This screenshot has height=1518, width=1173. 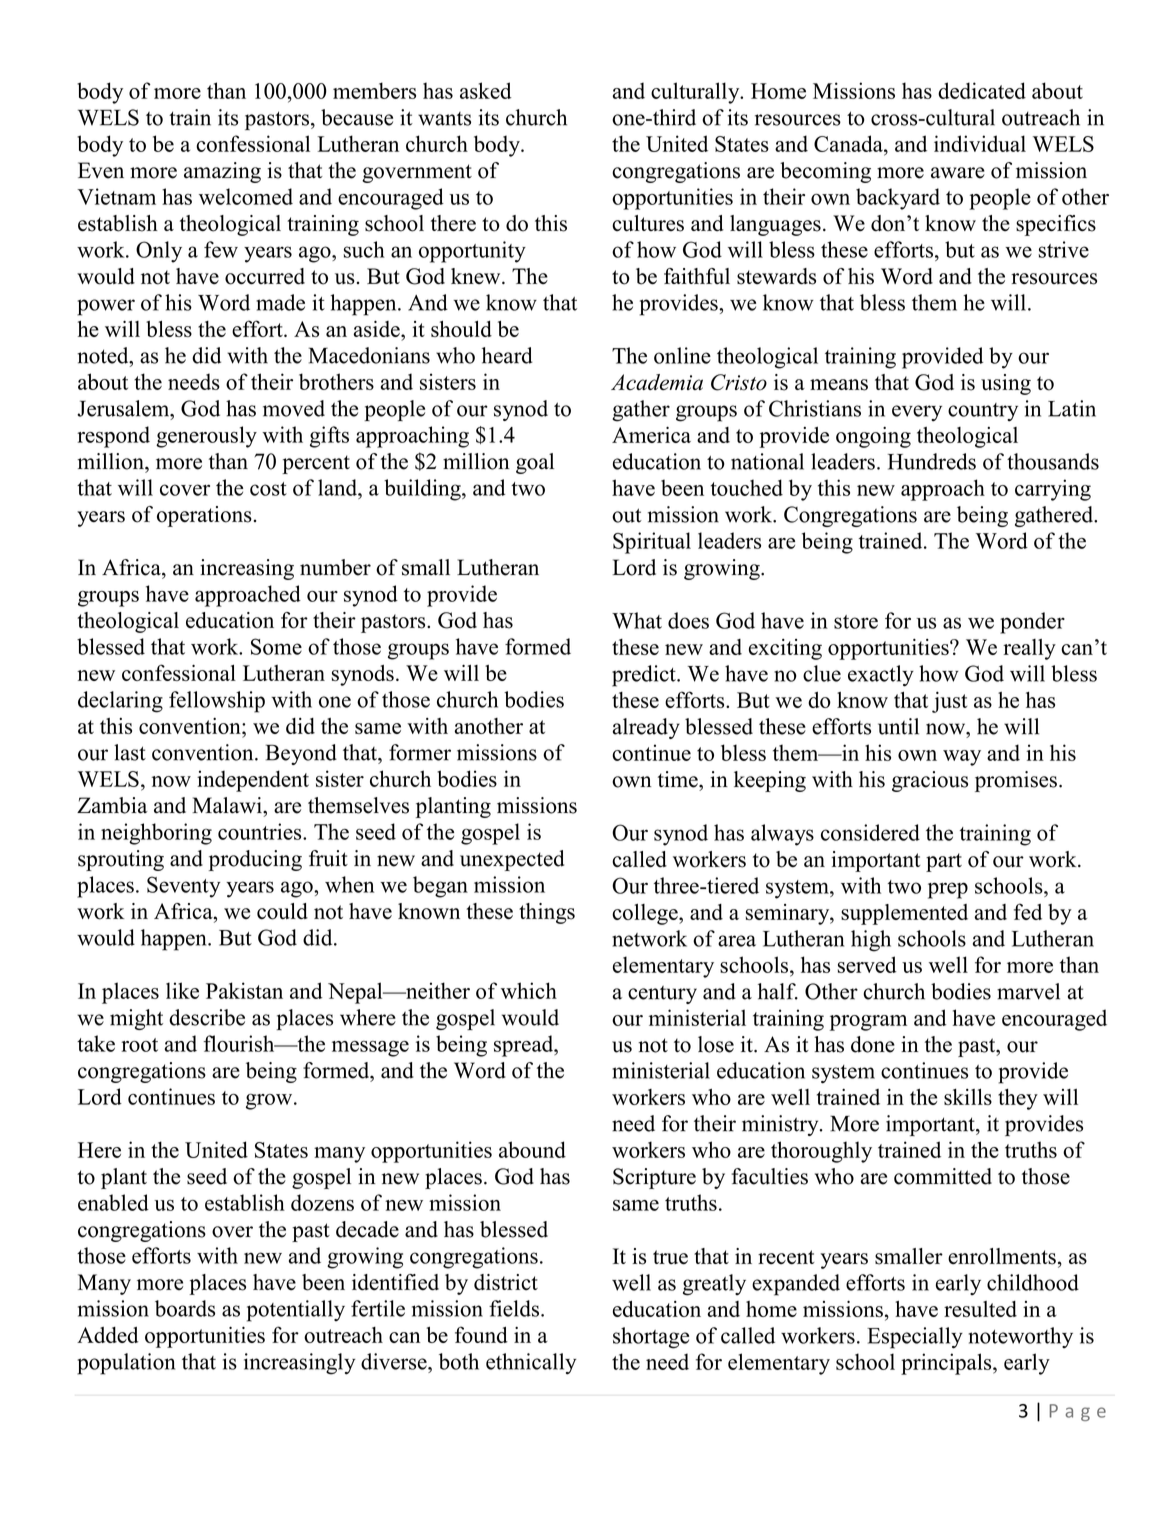 What do you see at coordinates (126, 1364) in the screenshot?
I see `population` at bounding box center [126, 1364].
